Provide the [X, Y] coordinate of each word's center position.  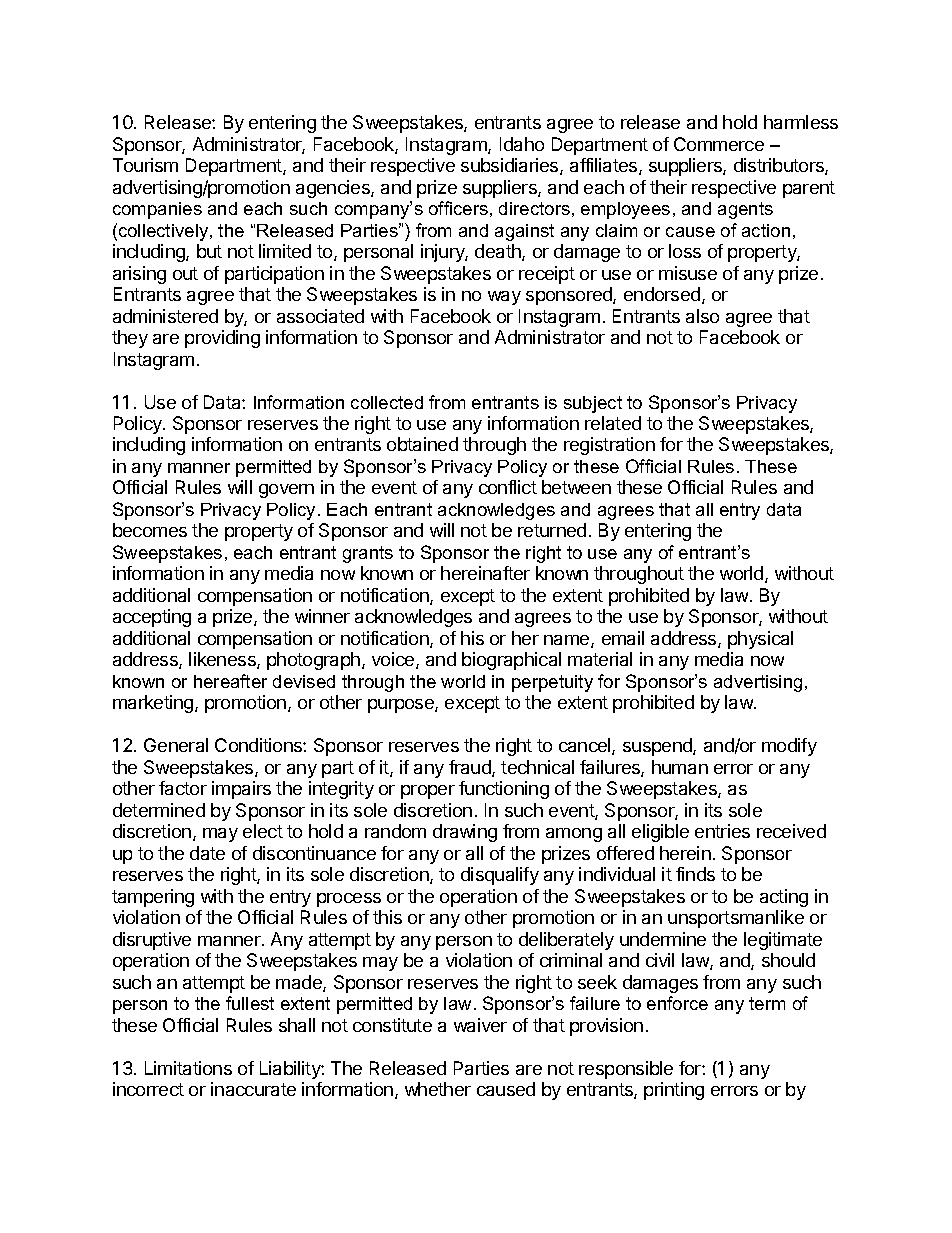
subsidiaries [511, 166]
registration [609, 446]
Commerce [719, 144]
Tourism [145, 165]
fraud [471, 768]
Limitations [188, 1068]
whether [438, 1089]
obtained [422, 444]
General [176, 745]
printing [674, 1091]
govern [286, 491]
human [680, 767]
